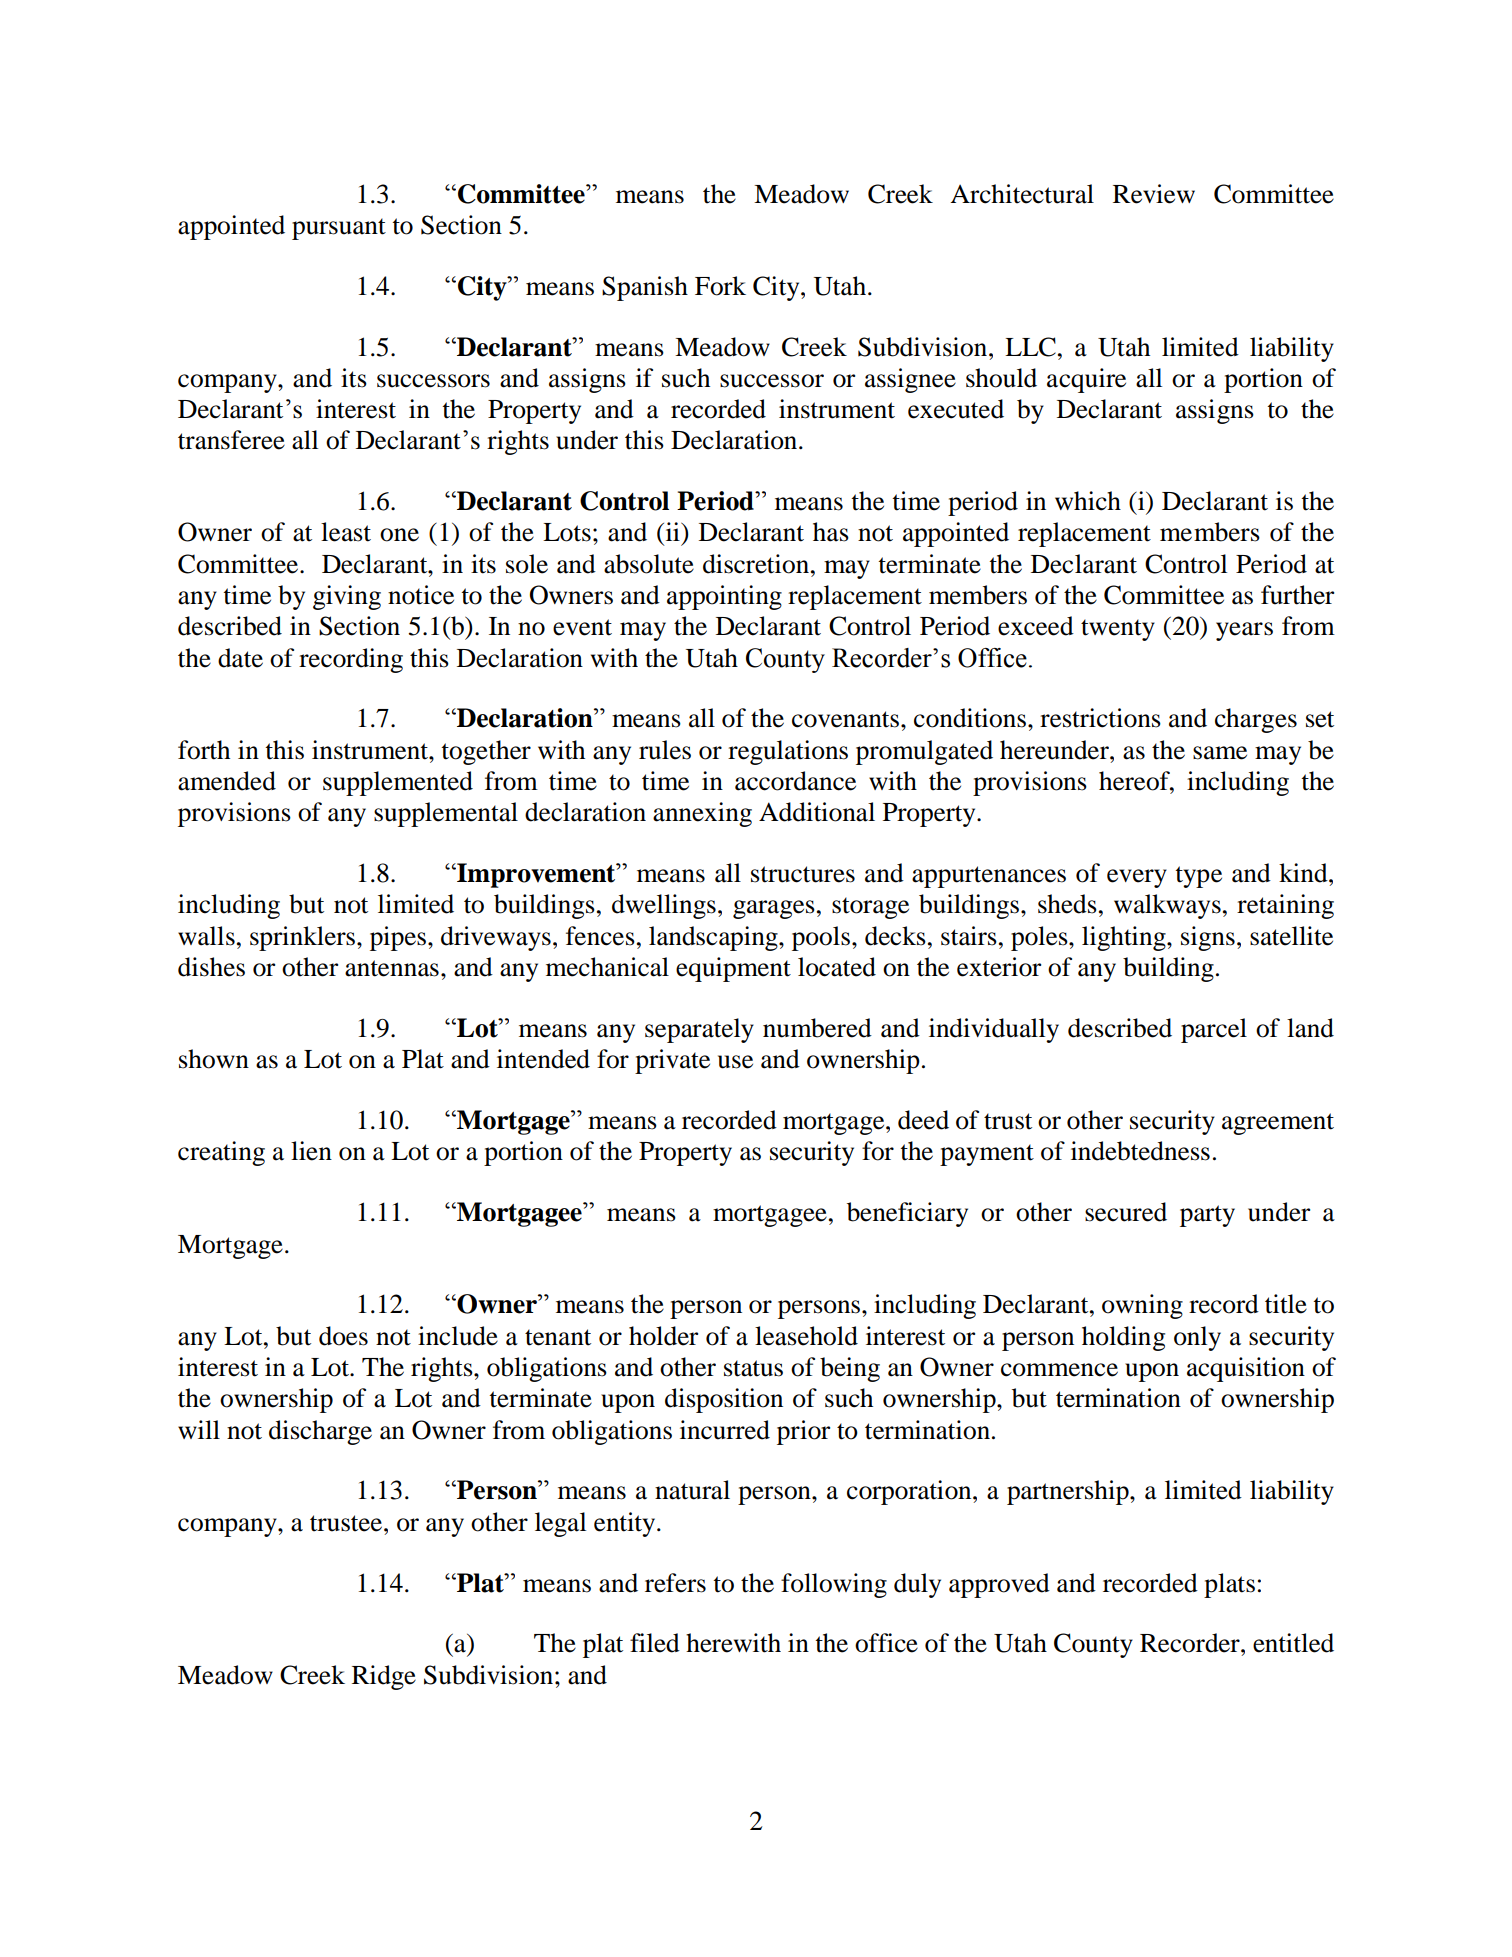  What do you see at coordinates (384, 1677) in the screenshot?
I see `Ridge` at bounding box center [384, 1677].
